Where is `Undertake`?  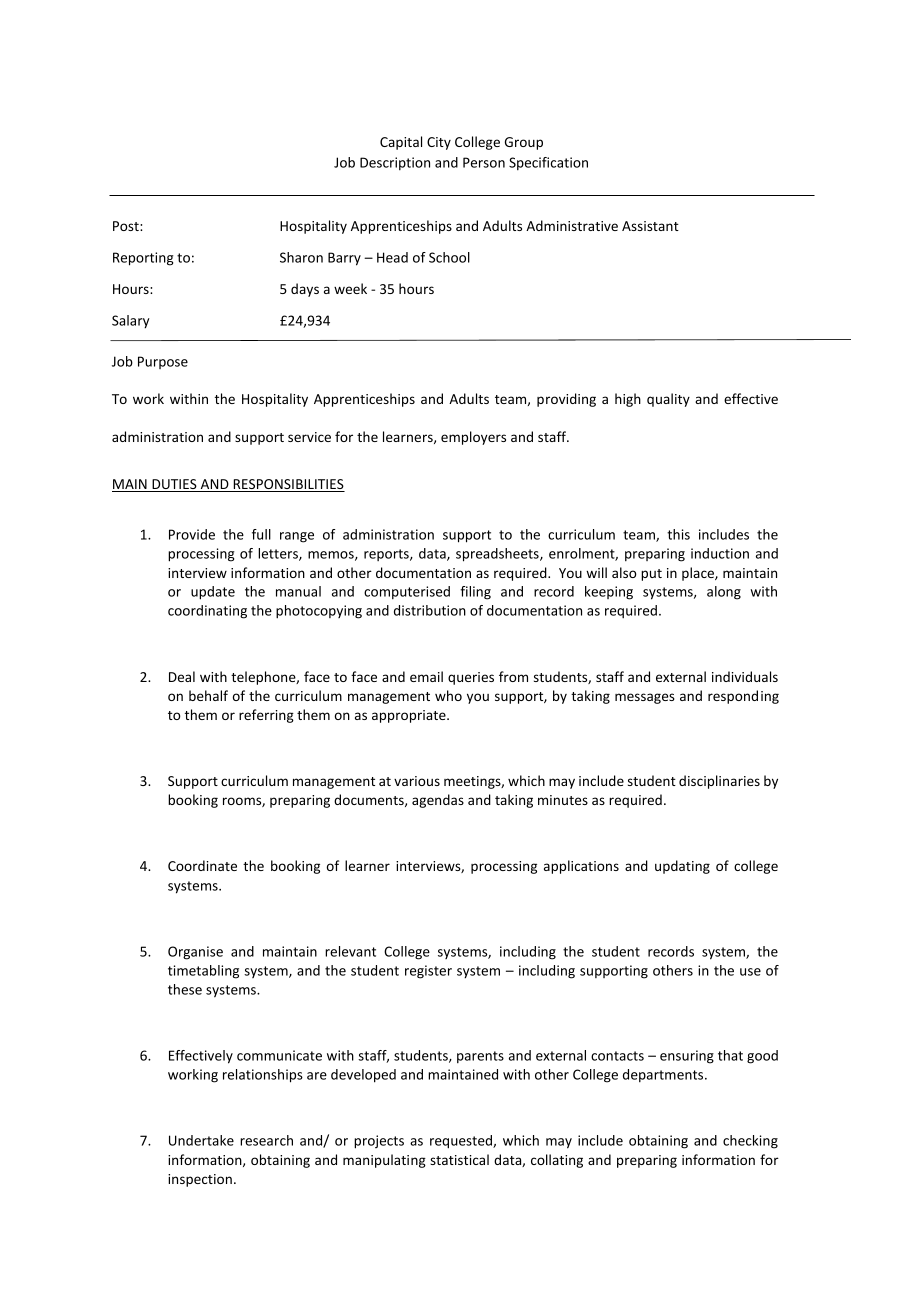
Undertake is located at coordinates (201, 1140).
